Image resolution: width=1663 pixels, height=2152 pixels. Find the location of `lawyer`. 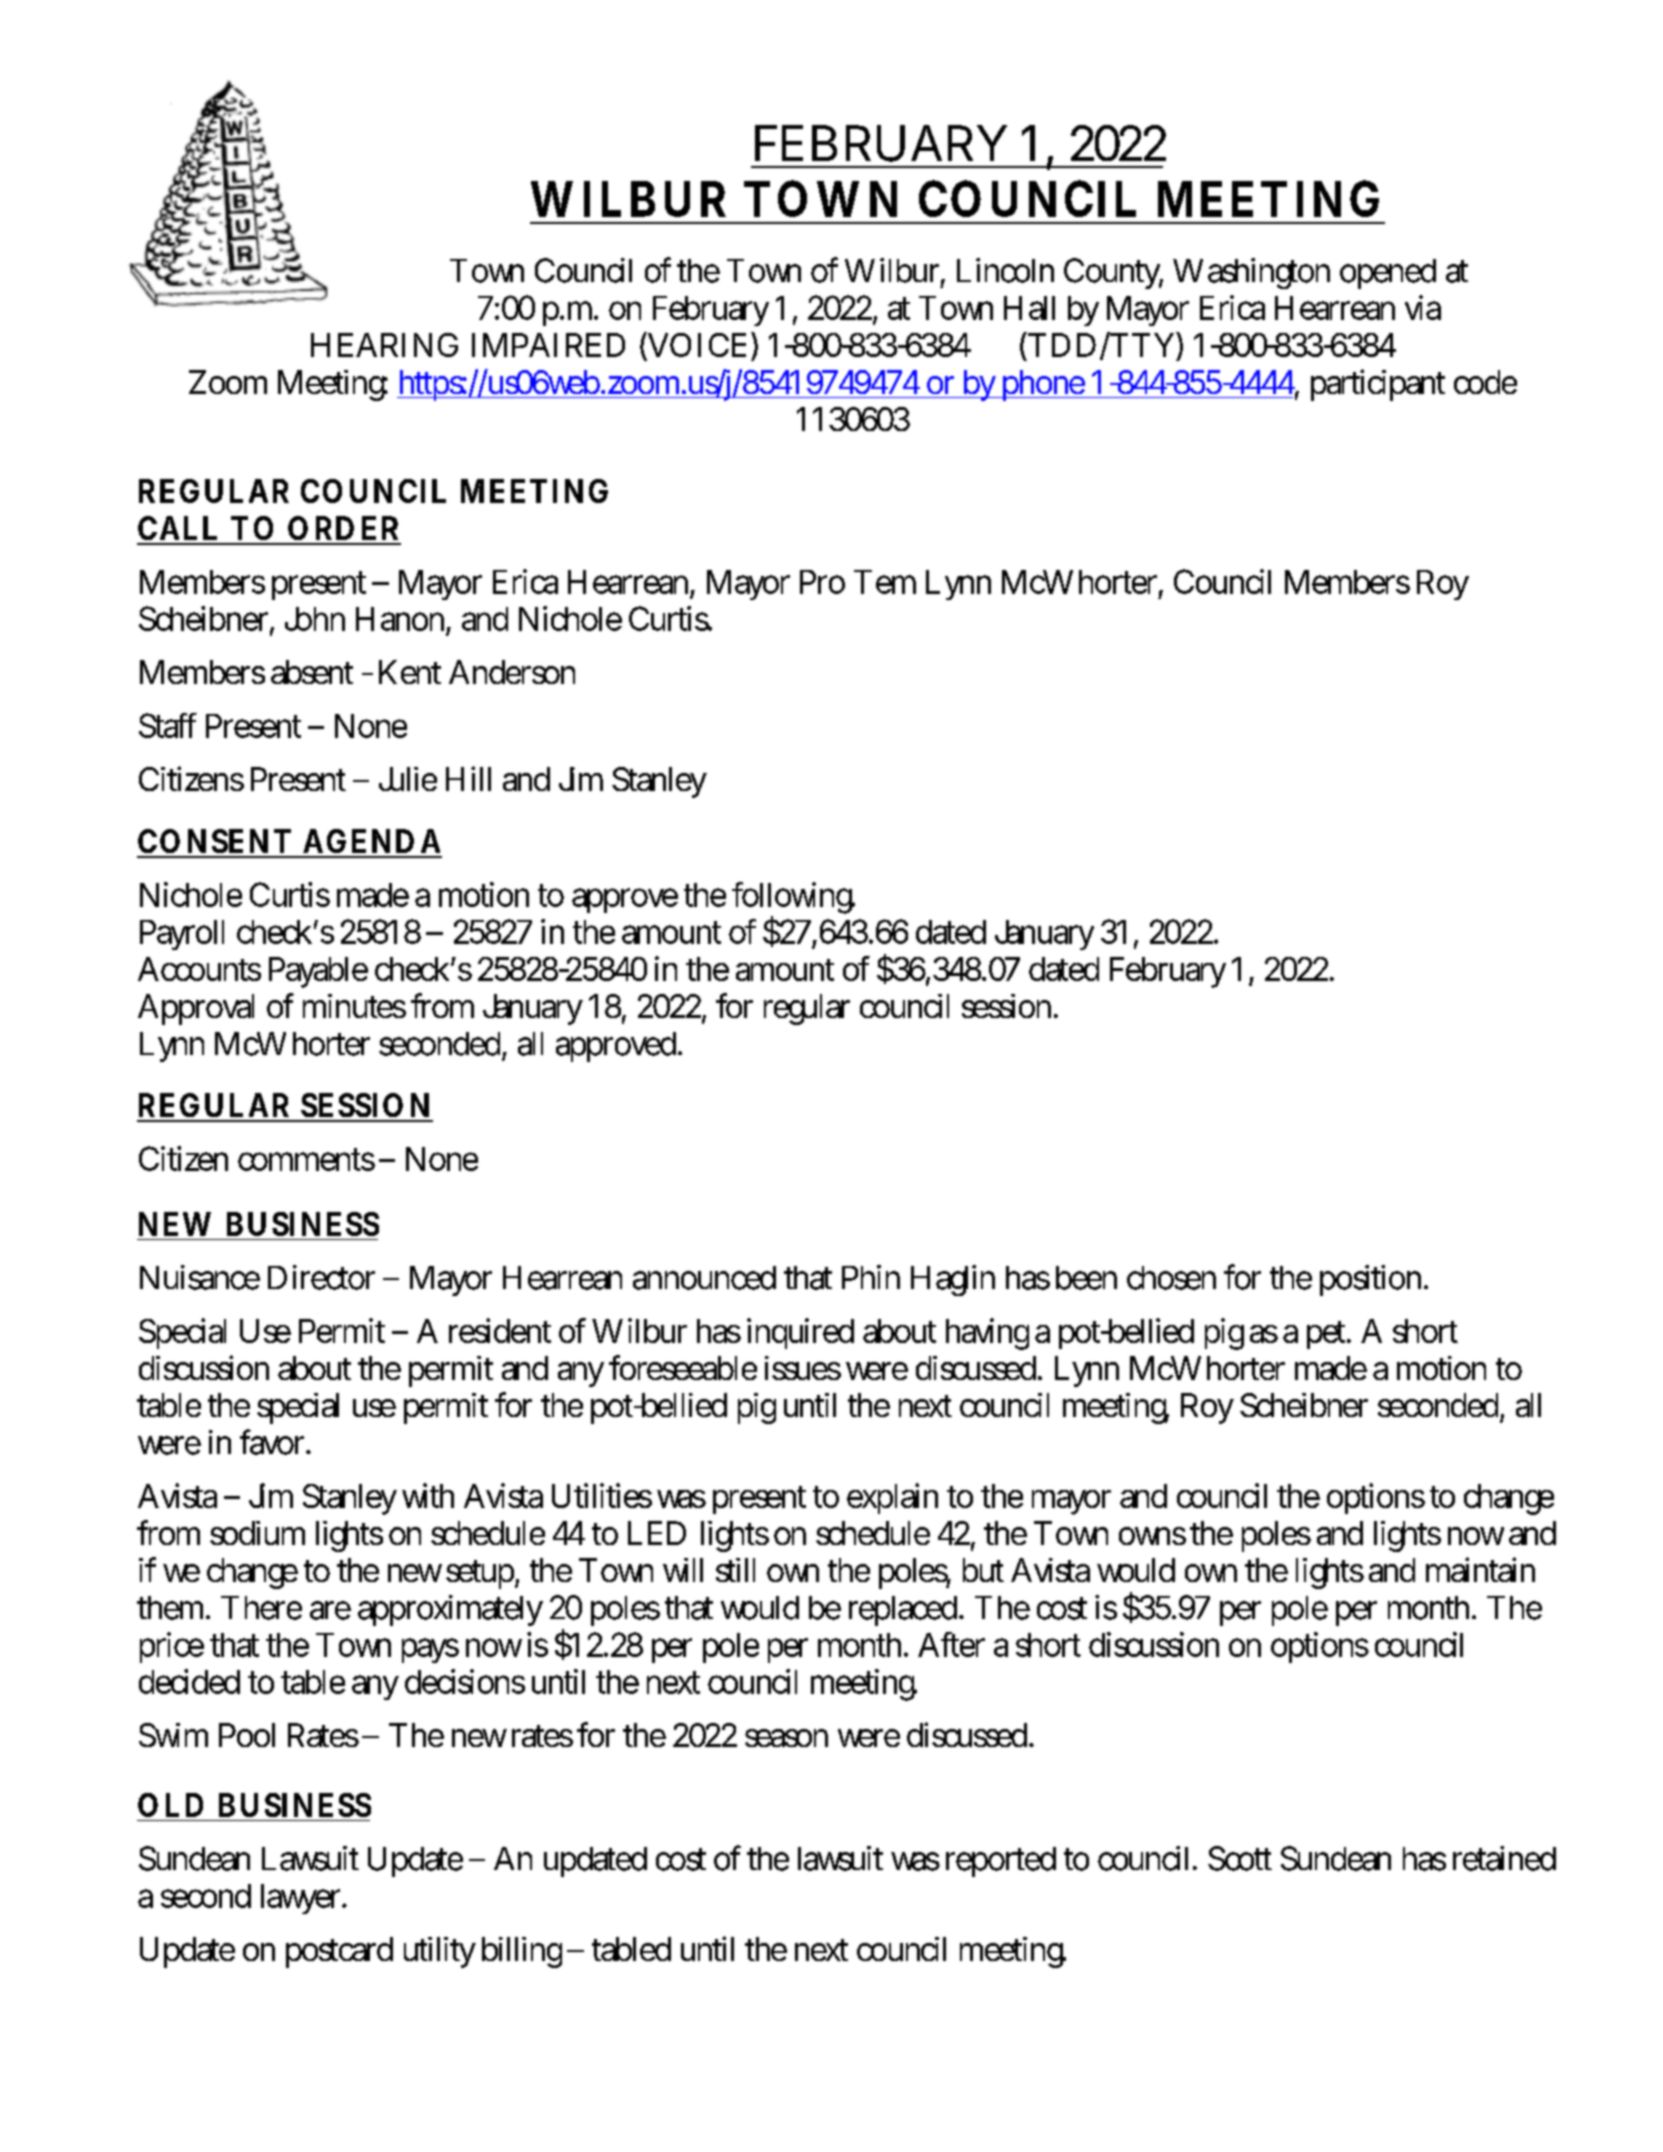

lawyer is located at coordinates (302, 1899).
